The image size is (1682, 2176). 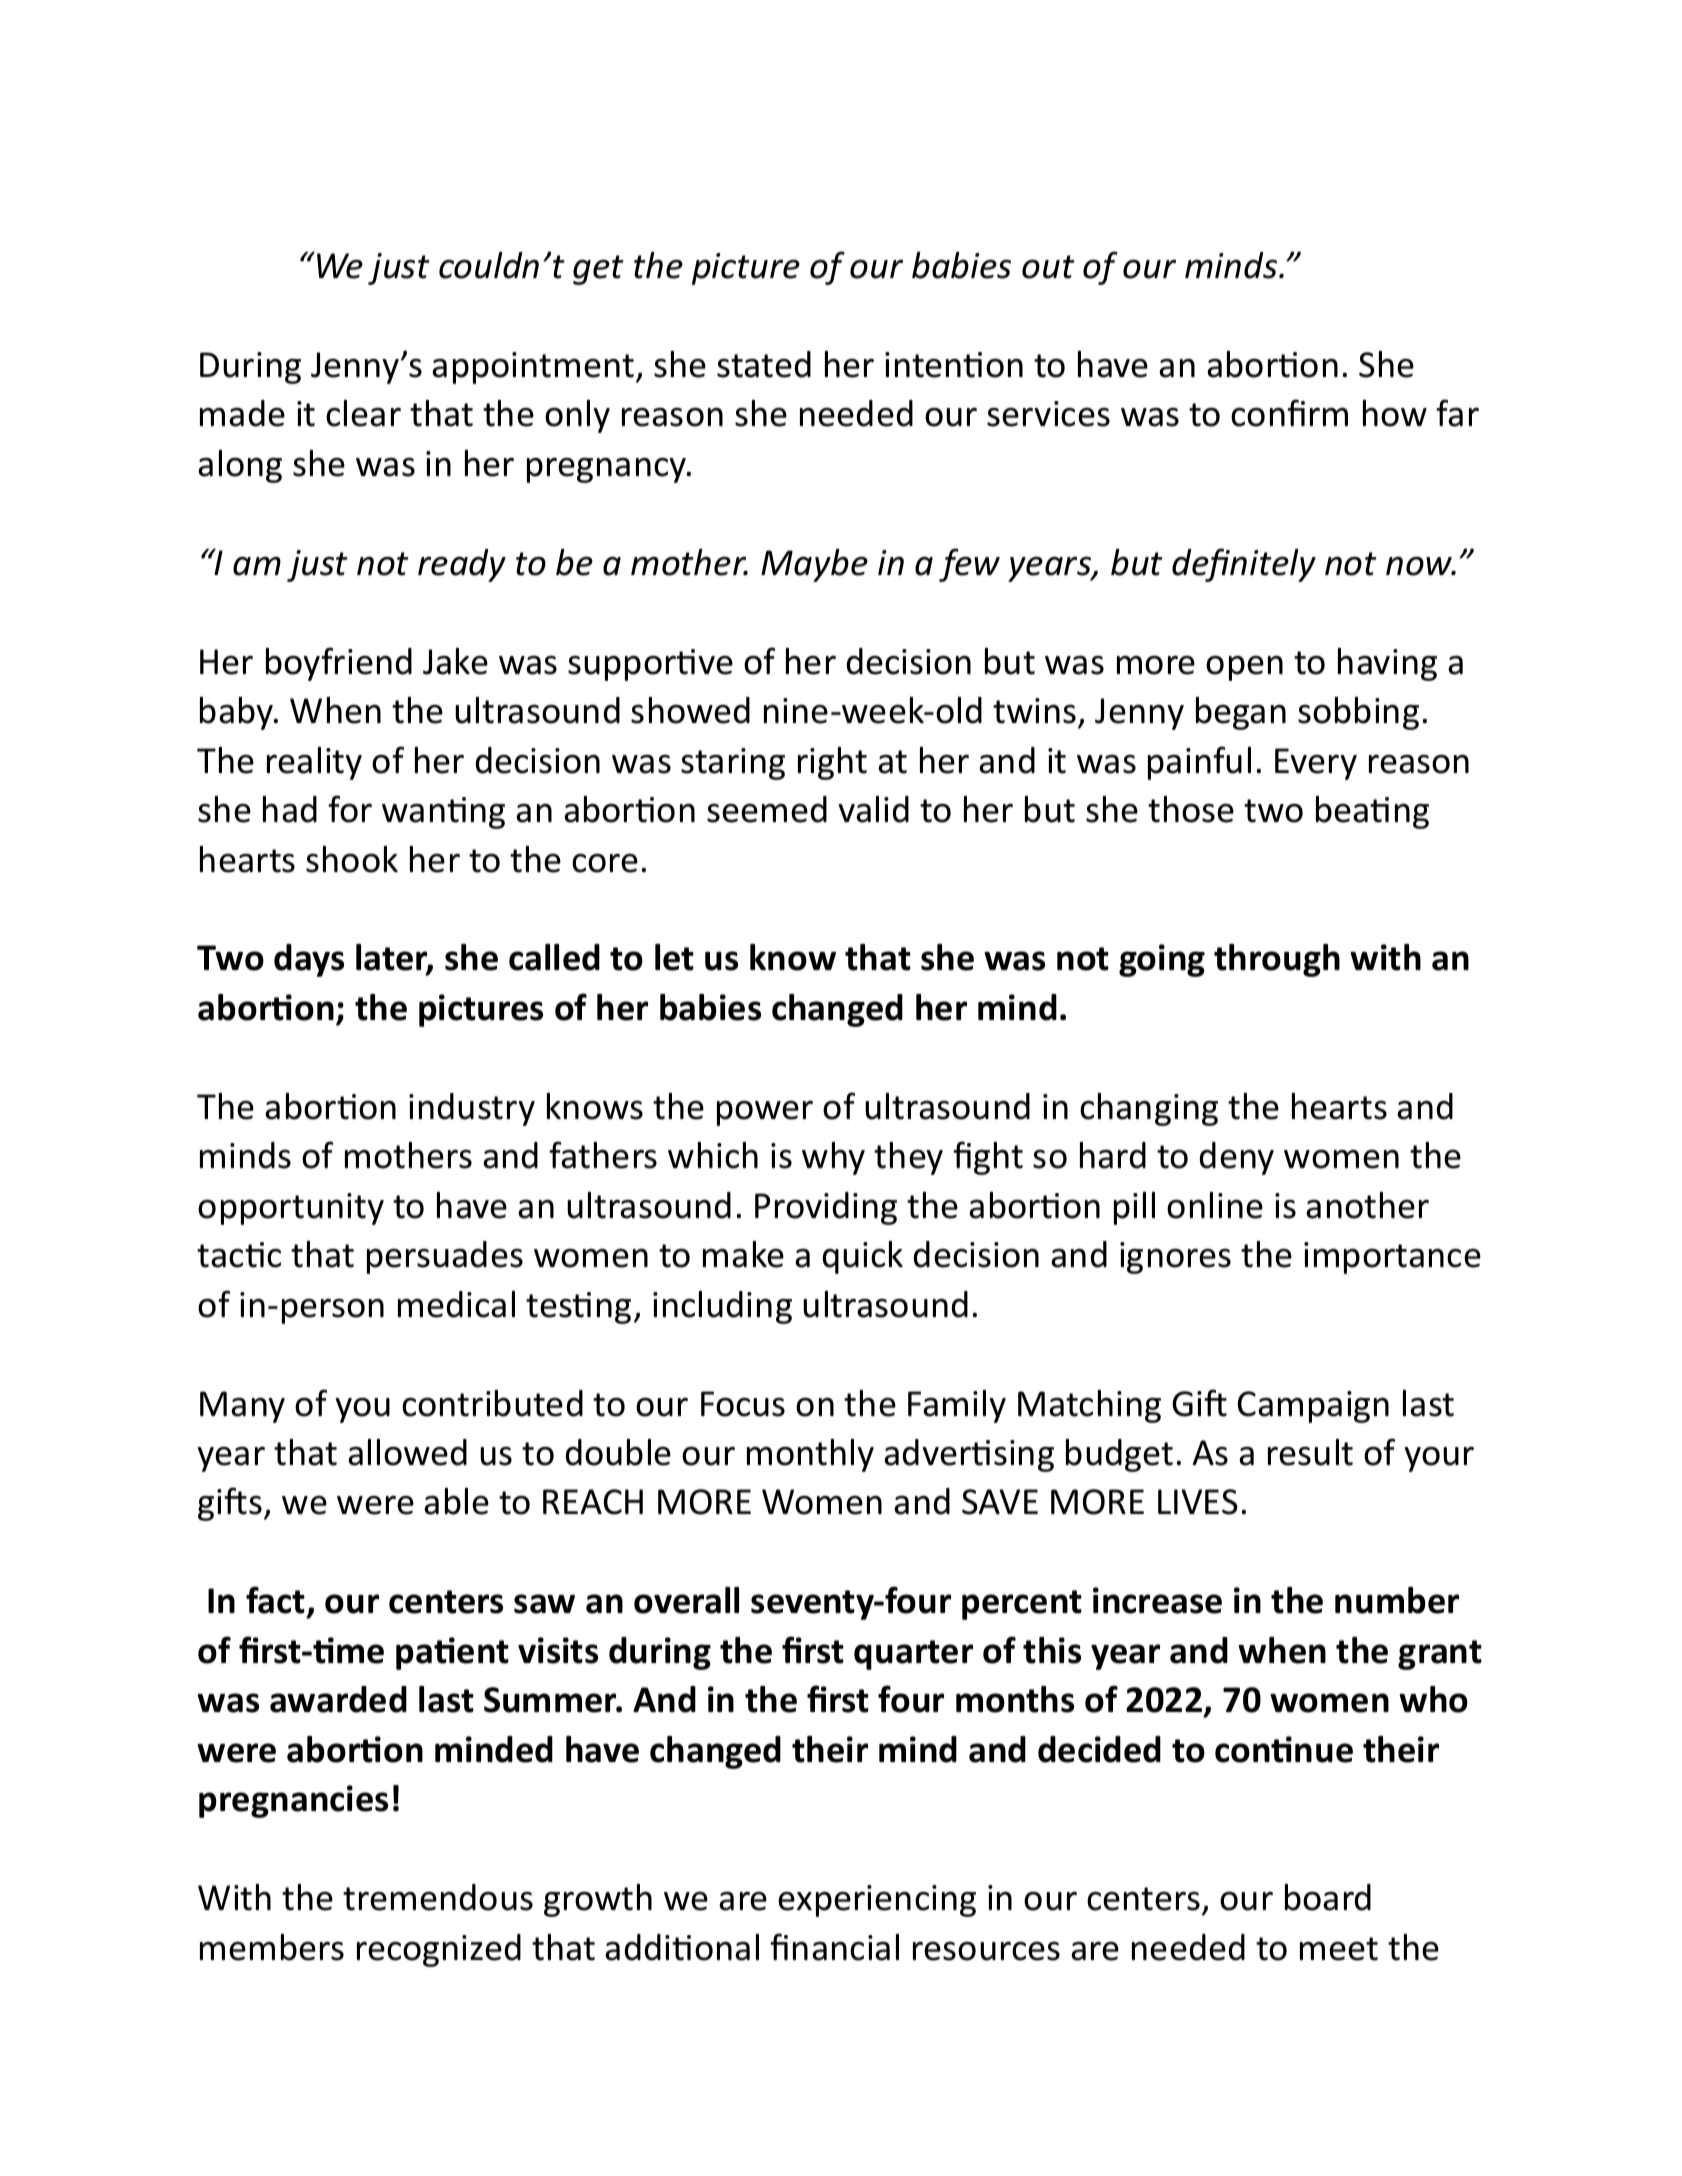 I want to click on Focus, so click(x=743, y=1404).
